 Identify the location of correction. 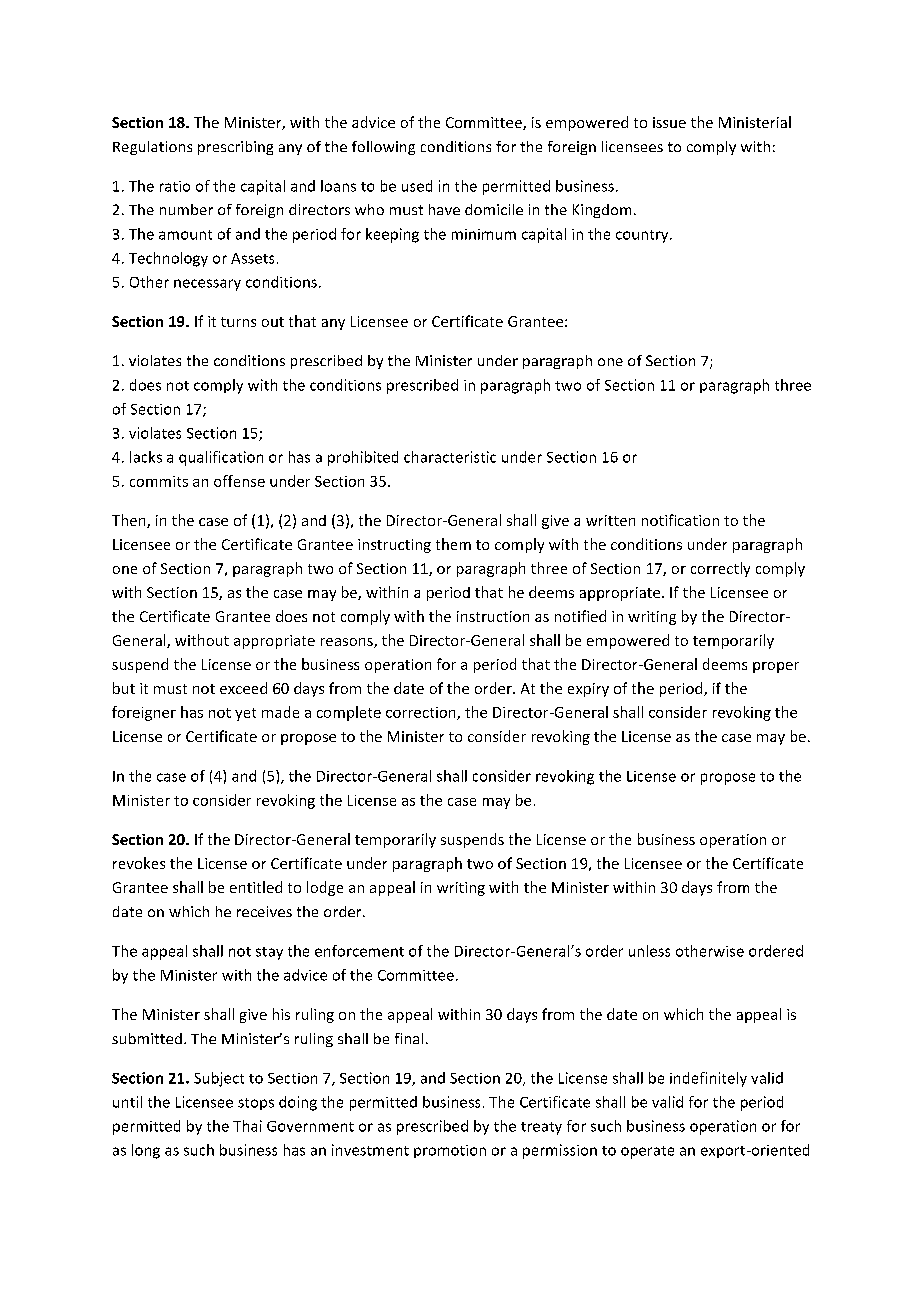
(422, 713).
